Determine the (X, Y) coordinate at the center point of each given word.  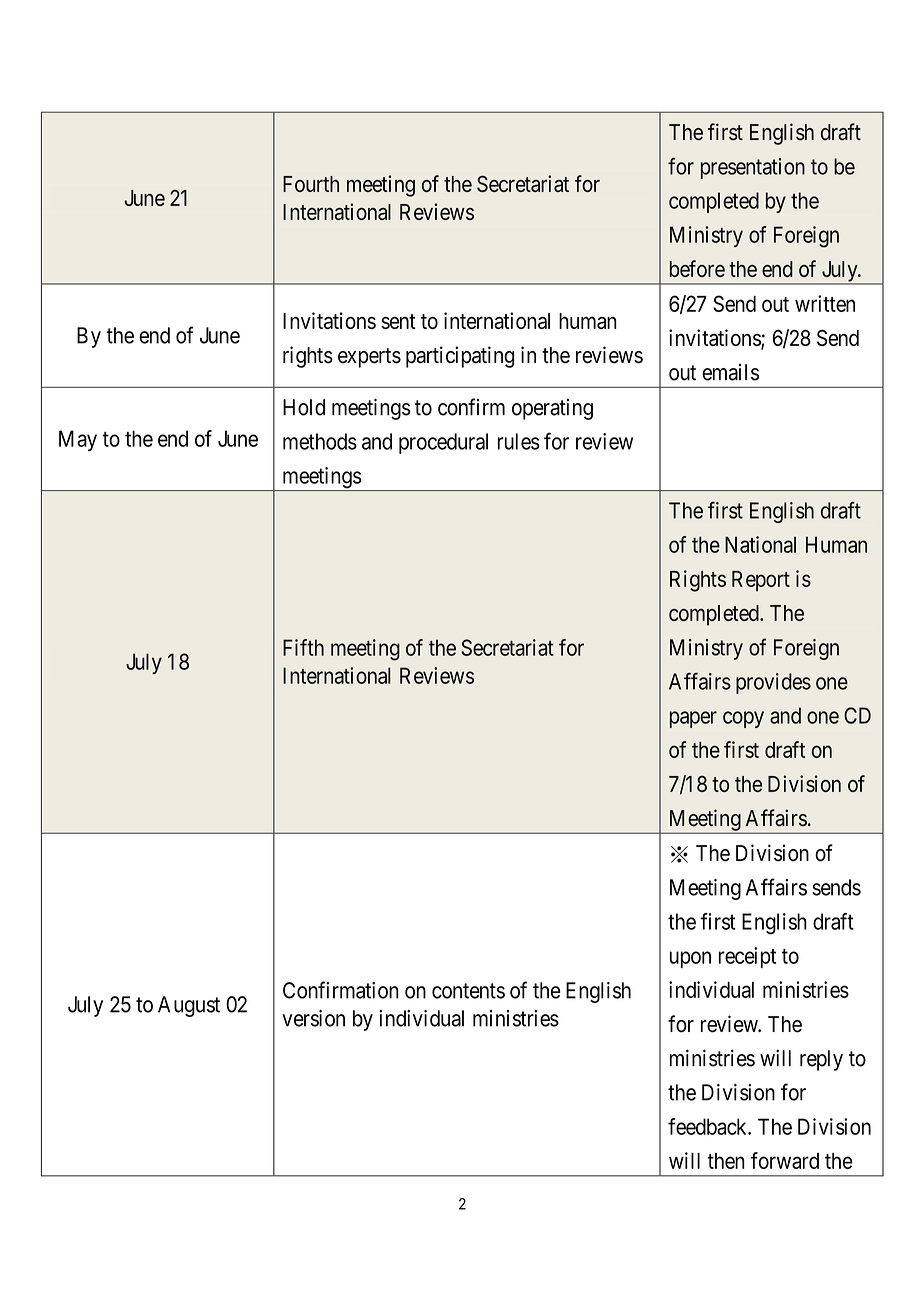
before (697, 268)
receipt (747, 957)
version (313, 1018)
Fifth (303, 647)
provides (773, 683)
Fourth (311, 184)
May (78, 440)
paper (693, 719)
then (726, 1161)
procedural (443, 443)
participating (460, 357)
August (189, 1006)
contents (468, 991)
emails (730, 372)
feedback (708, 1126)
